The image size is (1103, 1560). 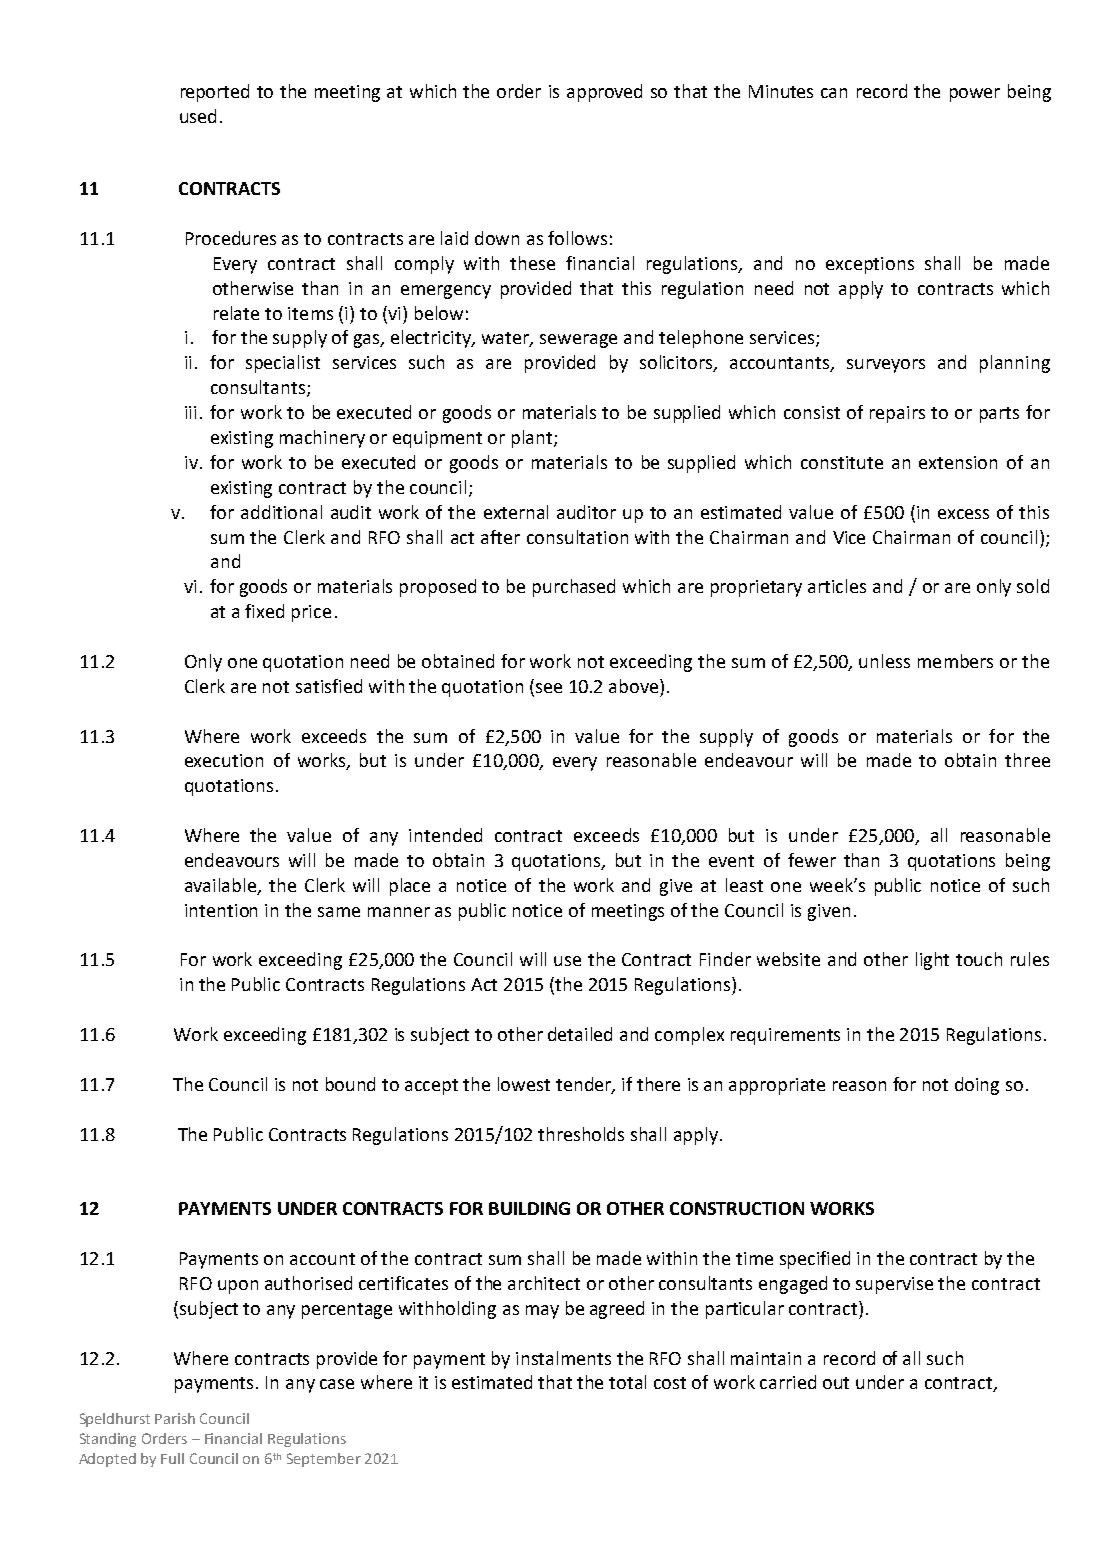 What do you see at coordinates (836, 1383) in the page?
I see `out` at bounding box center [836, 1383].
